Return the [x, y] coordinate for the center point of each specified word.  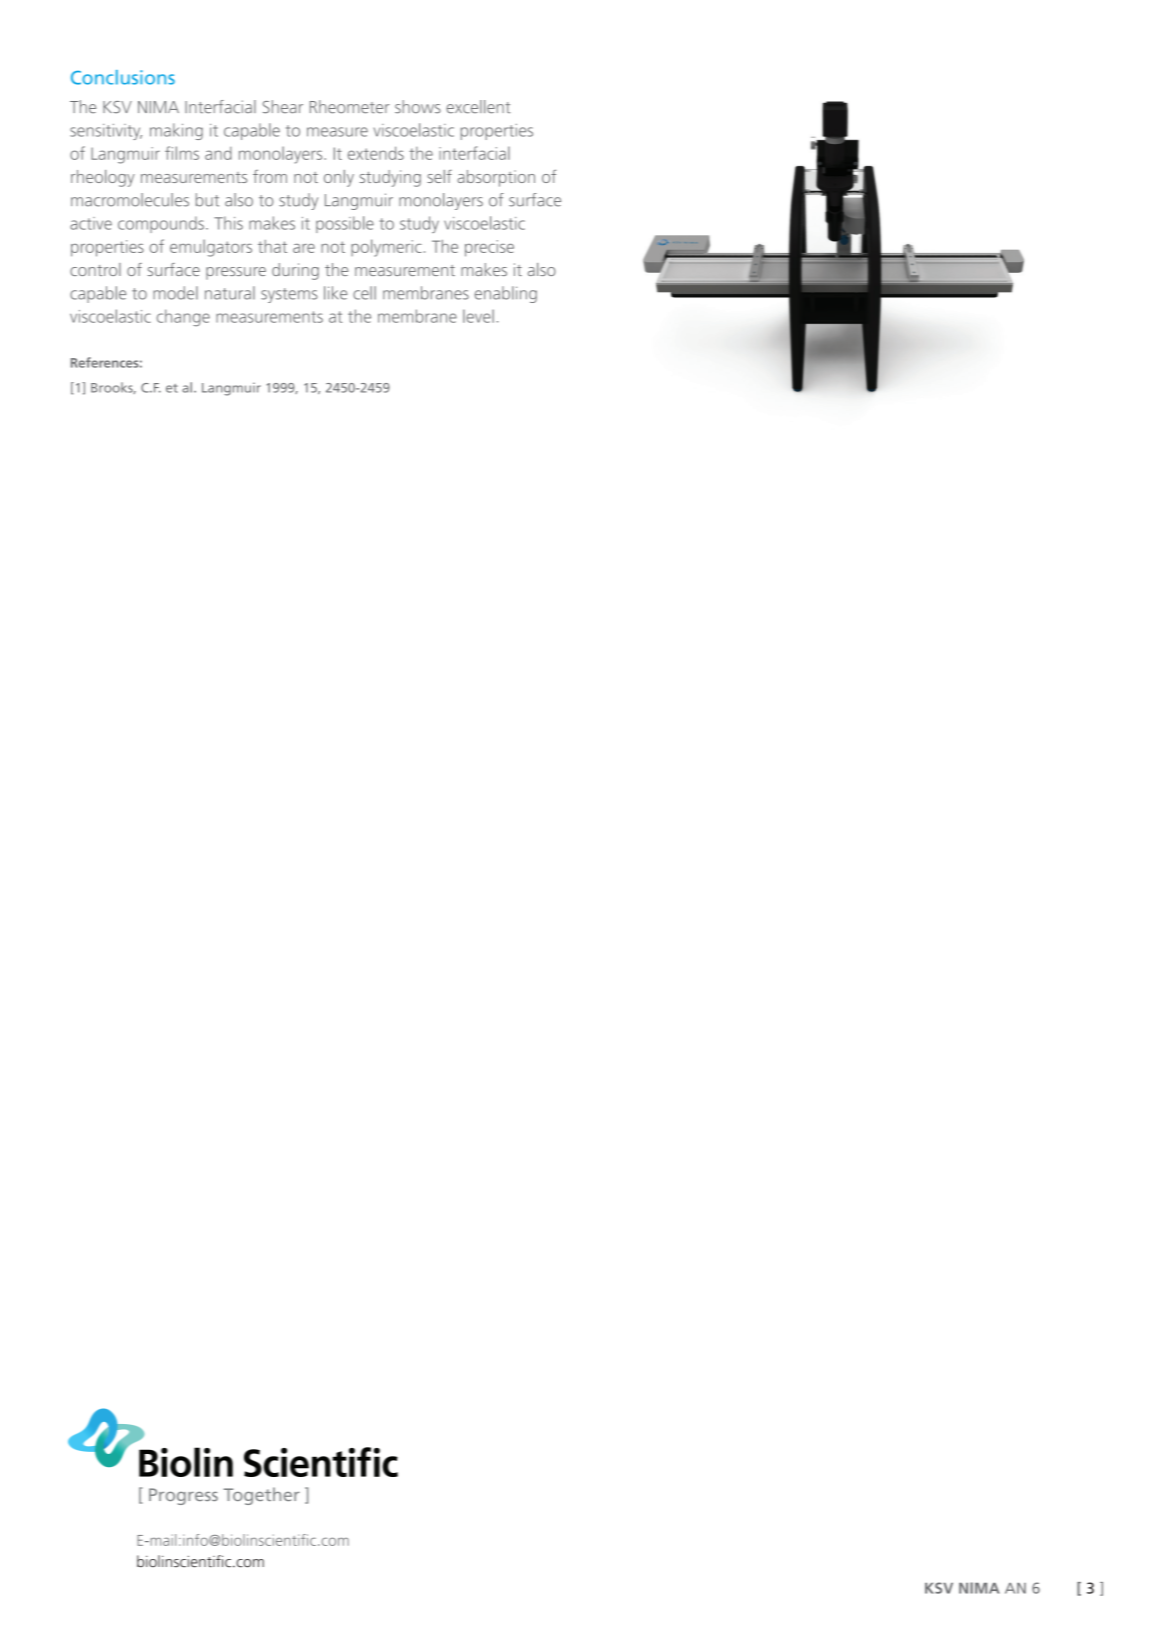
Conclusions [123, 77]
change [183, 318]
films [182, 153]
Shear [283, 107]
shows [418, 107]
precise [489, 248]
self [439, 176]
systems [289, 295]
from [270, 176]
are [304, 248]
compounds [161, 224]
